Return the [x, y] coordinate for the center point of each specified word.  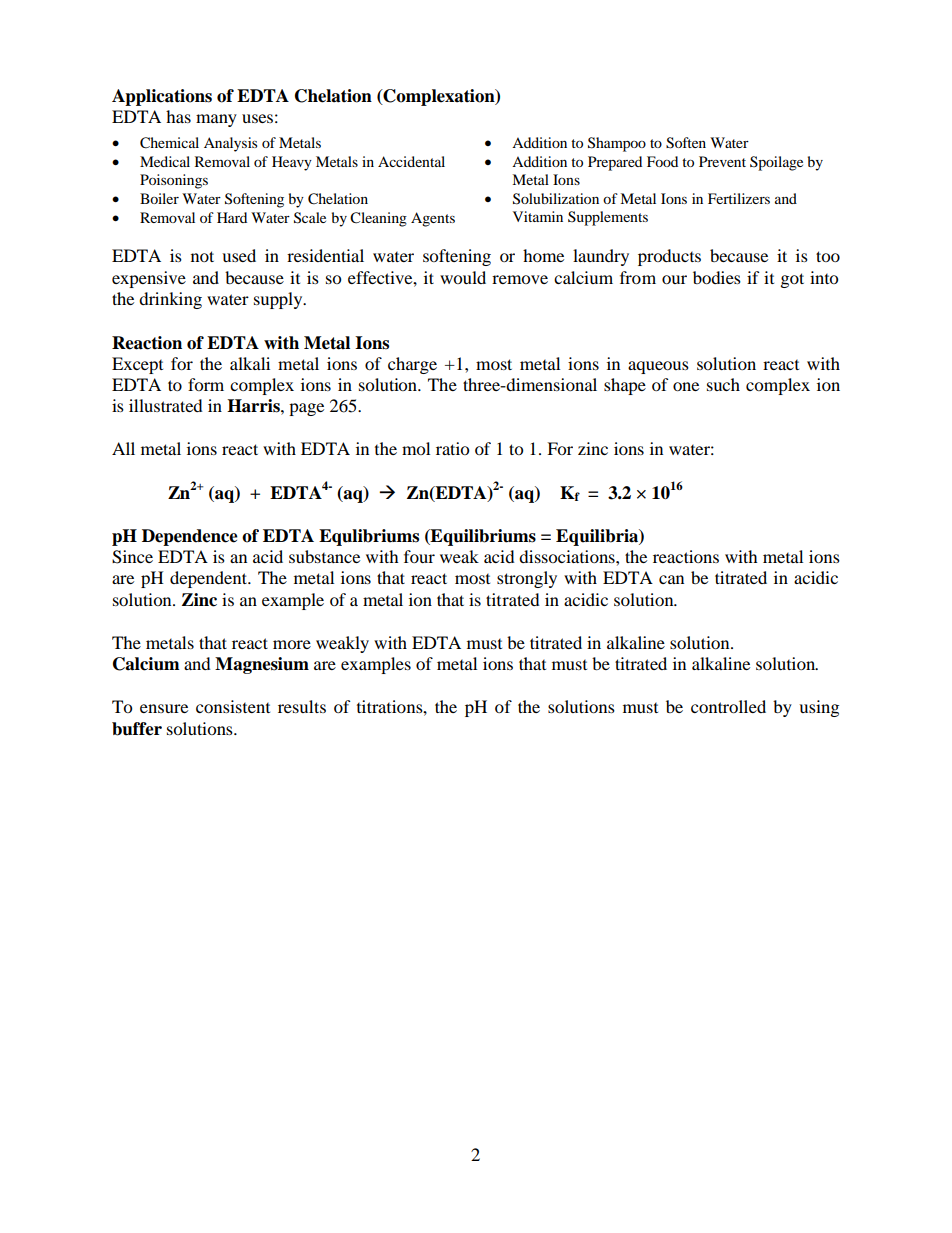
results [302, 706]
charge [412, 365]
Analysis [230, 144]
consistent [233, 706]
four [419, 556]
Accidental [411, 161]
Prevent [722, 161]
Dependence [190, 537]
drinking [170, 300]
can [671, 579]
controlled [728, 706]
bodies [717, 277]
